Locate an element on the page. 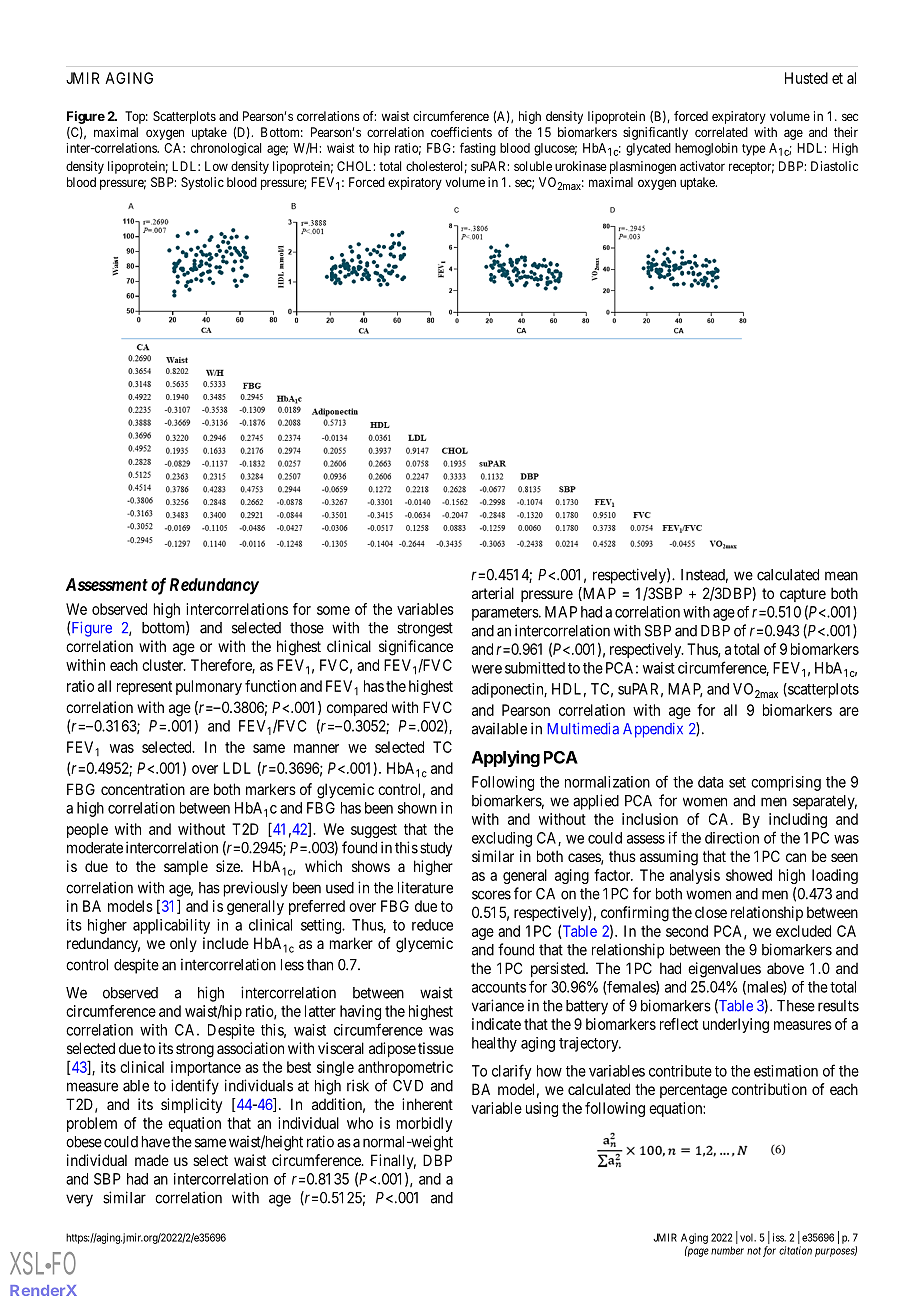 The width and height of the page is (924, 1308). some is located at coordinates (333, 610).
